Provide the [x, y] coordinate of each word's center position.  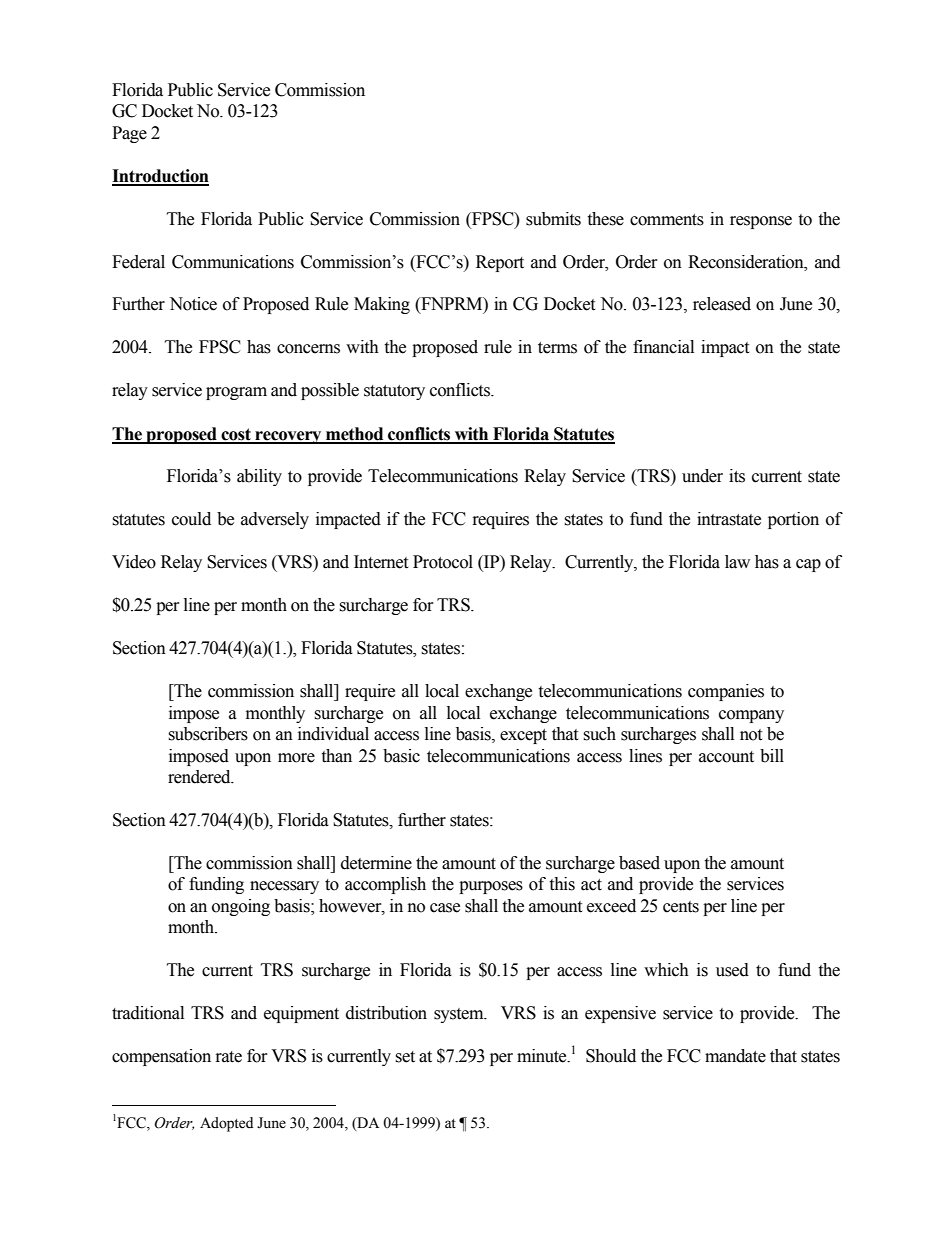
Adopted [226, 1124]
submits [553, 219]
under [702, 476]
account [726, 757]
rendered [200, 777]
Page [129, 134]
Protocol [443, 562]
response [761, 222]
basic [401, 756]
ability [259, 477]
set [405, 1057]
